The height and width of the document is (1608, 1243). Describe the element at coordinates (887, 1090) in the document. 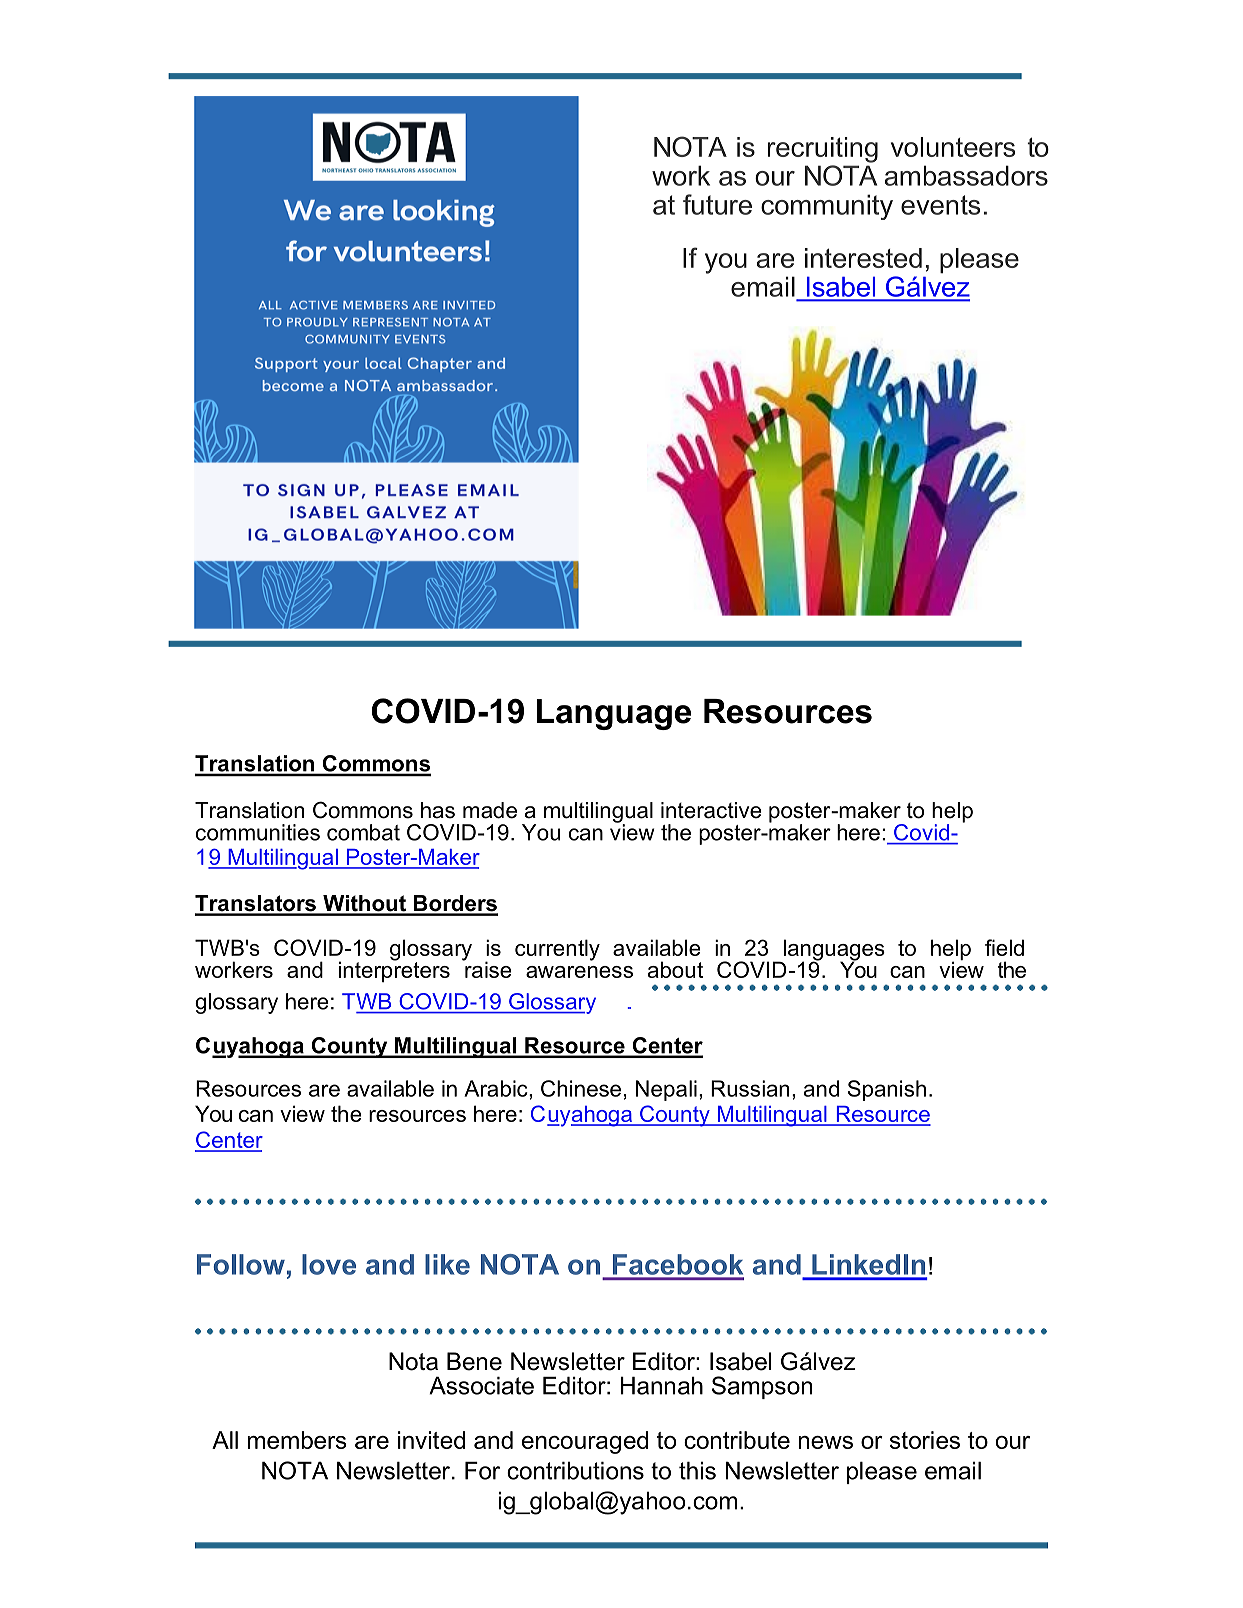

I see `Spanish` at that location.
